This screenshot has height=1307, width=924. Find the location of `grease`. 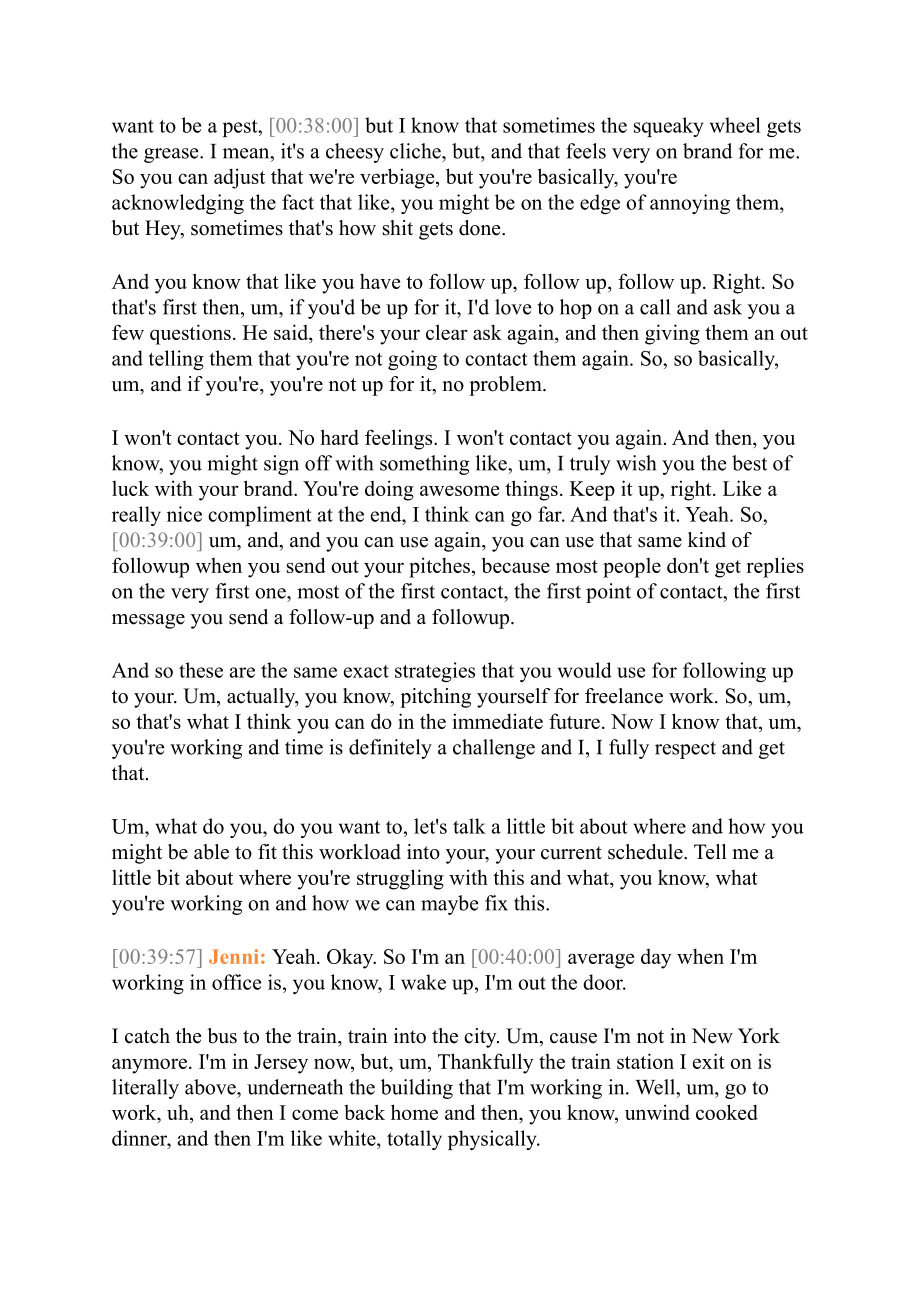

grease is located at coordinates (172, 155).
